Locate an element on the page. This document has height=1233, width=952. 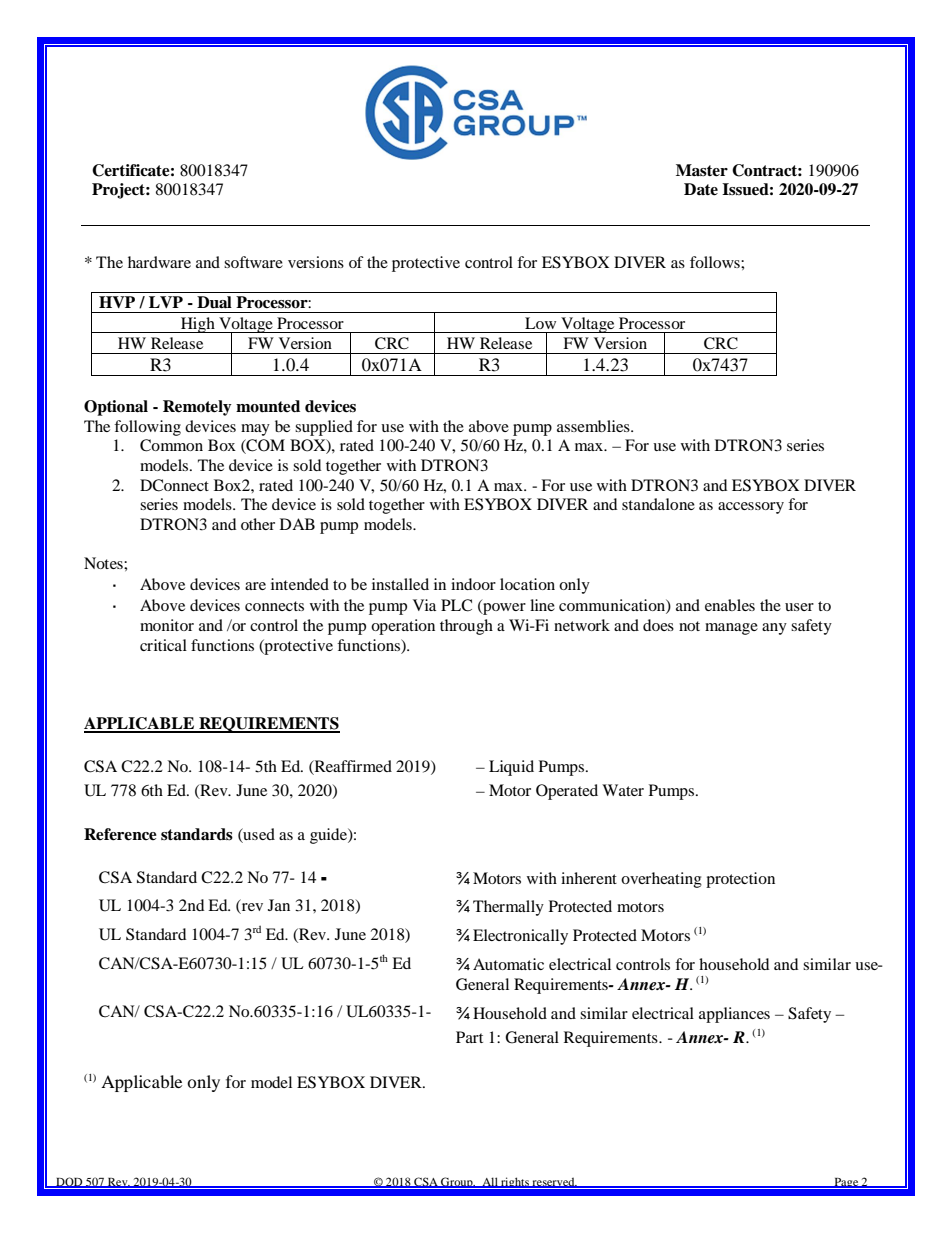
enables is located at coordinates (730, 605).
